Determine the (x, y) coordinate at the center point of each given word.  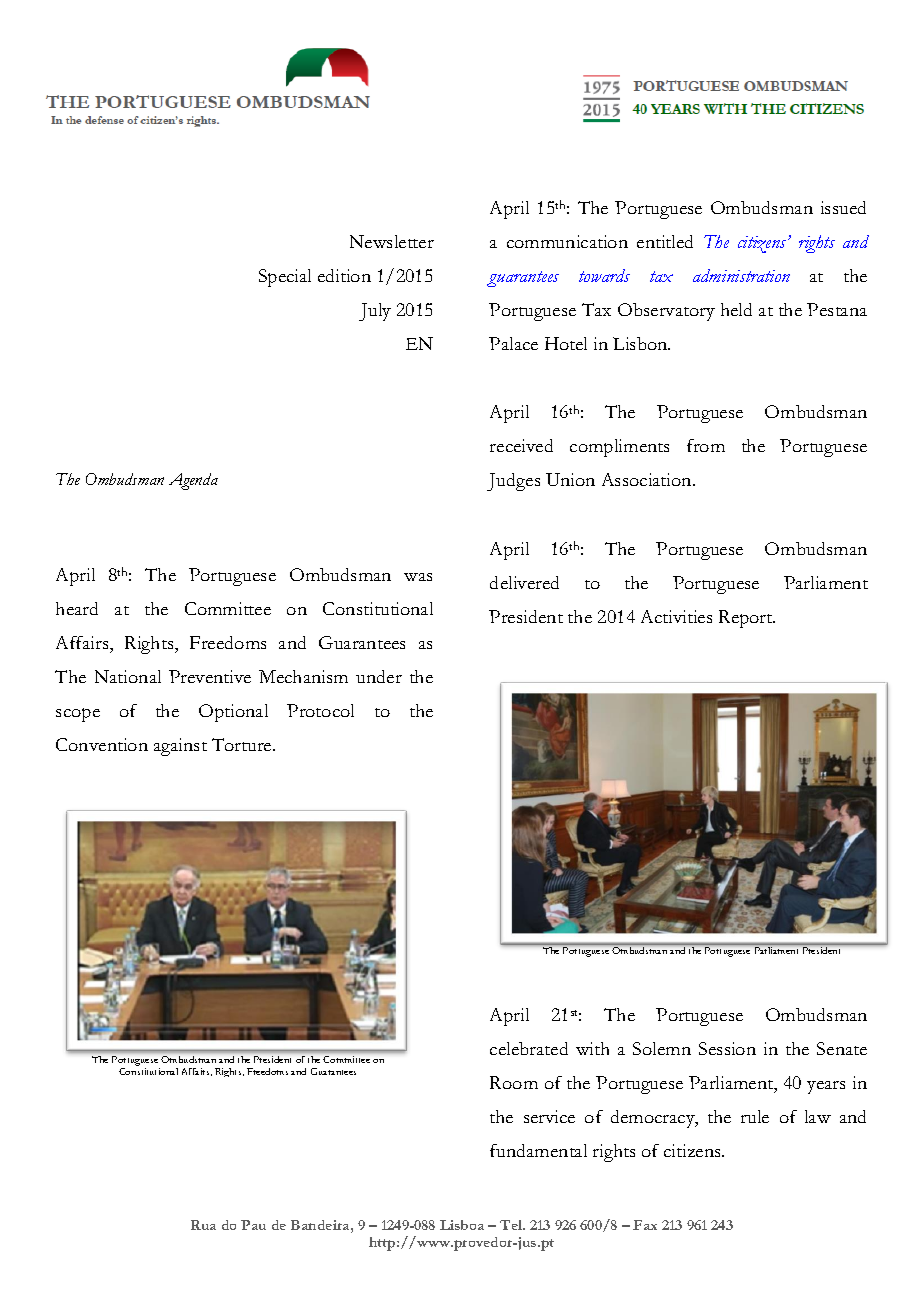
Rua (203, 1225)
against (180, 747)
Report (747, 619)
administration (741, 275)
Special (285, 278)
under (379, 676)
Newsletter (392, 241)
